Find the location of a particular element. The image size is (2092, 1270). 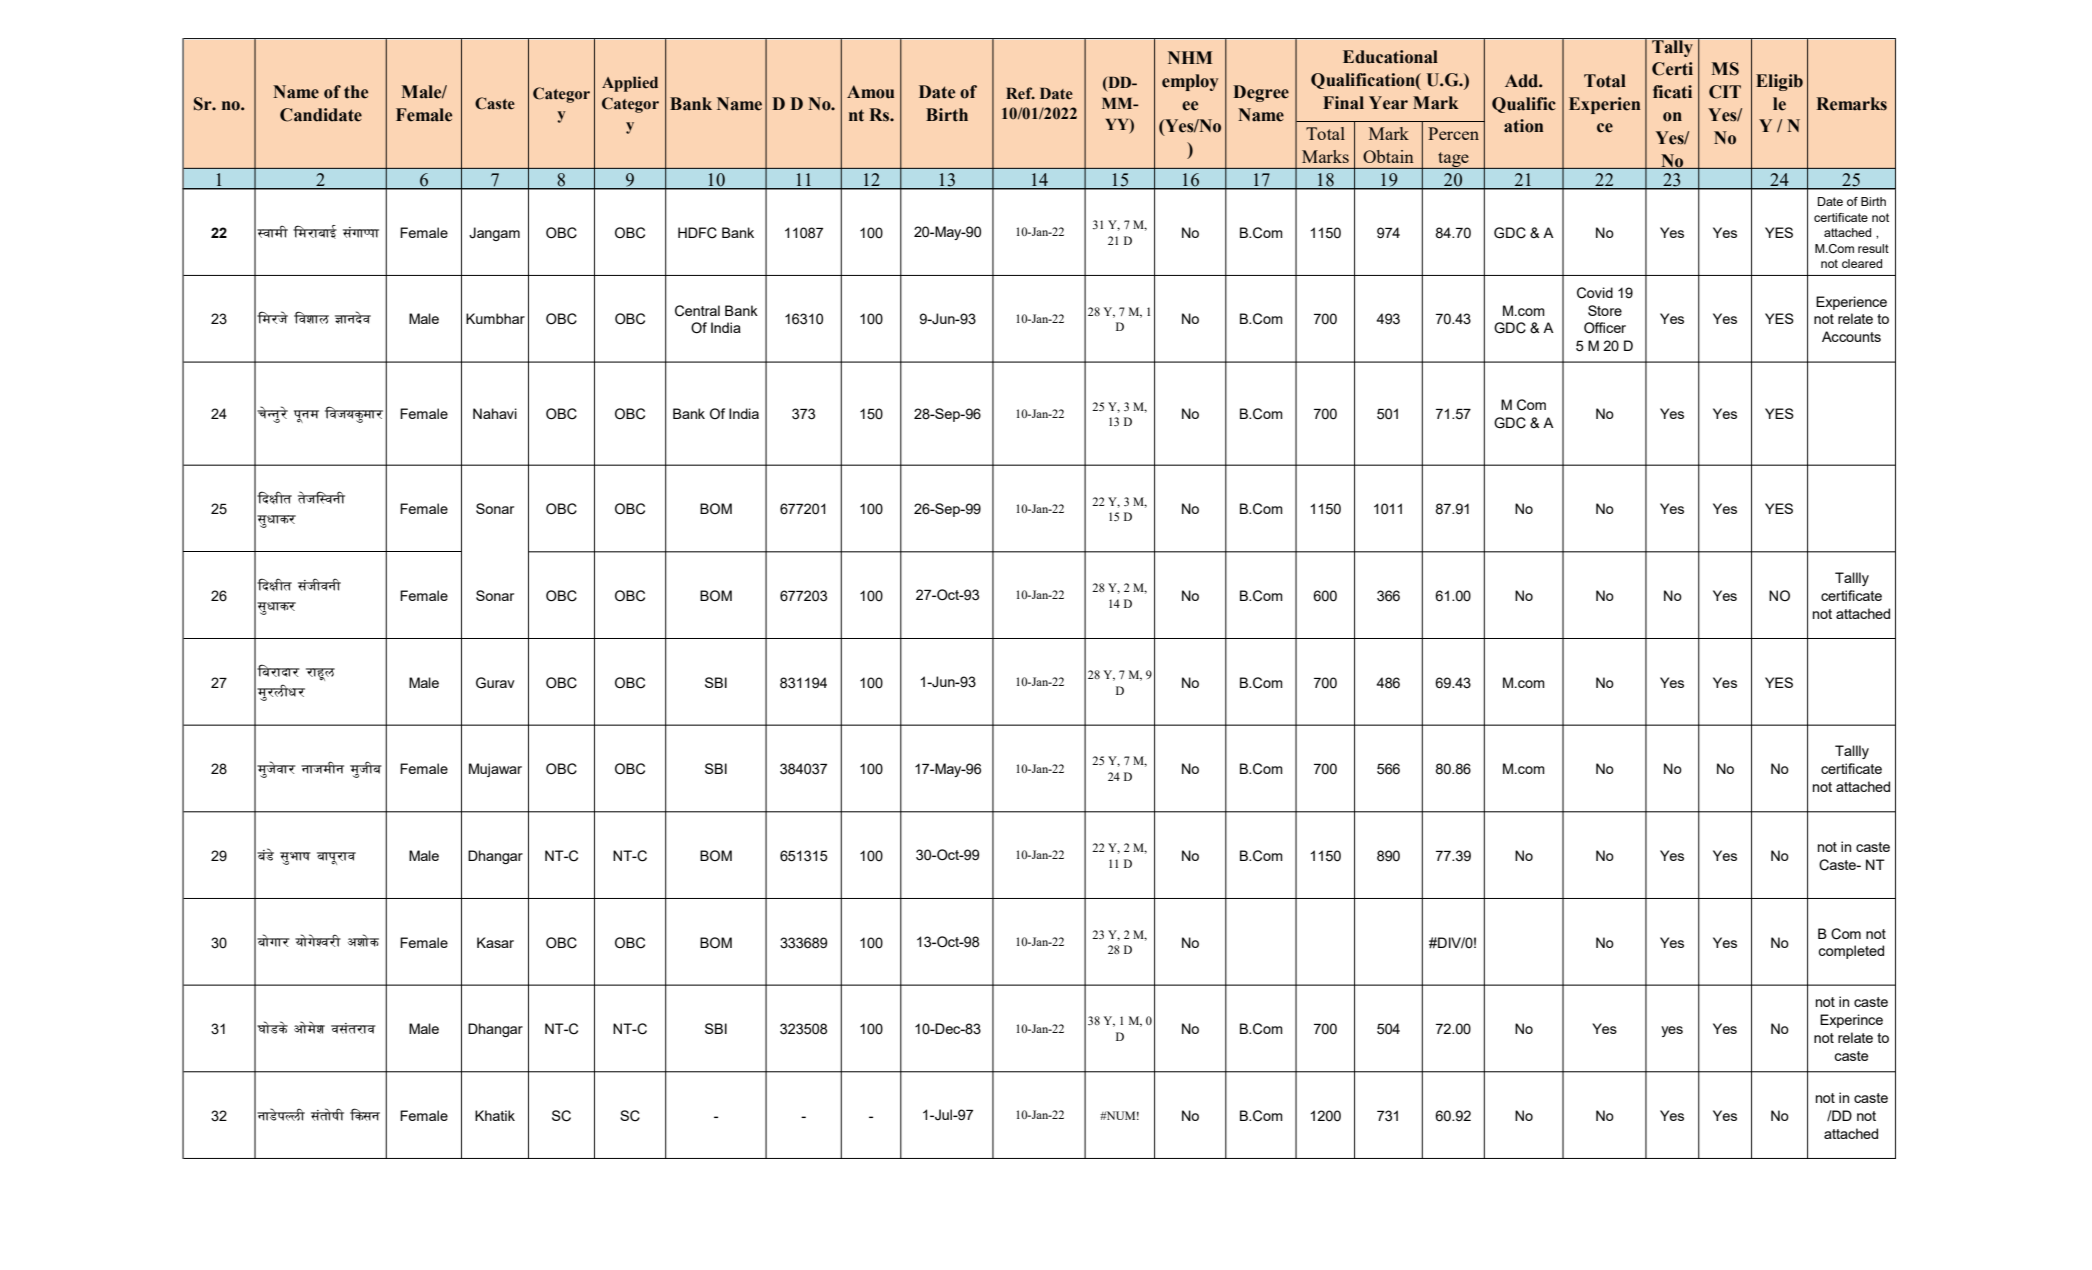

Experince is located at coordinates (1851, 1021).
